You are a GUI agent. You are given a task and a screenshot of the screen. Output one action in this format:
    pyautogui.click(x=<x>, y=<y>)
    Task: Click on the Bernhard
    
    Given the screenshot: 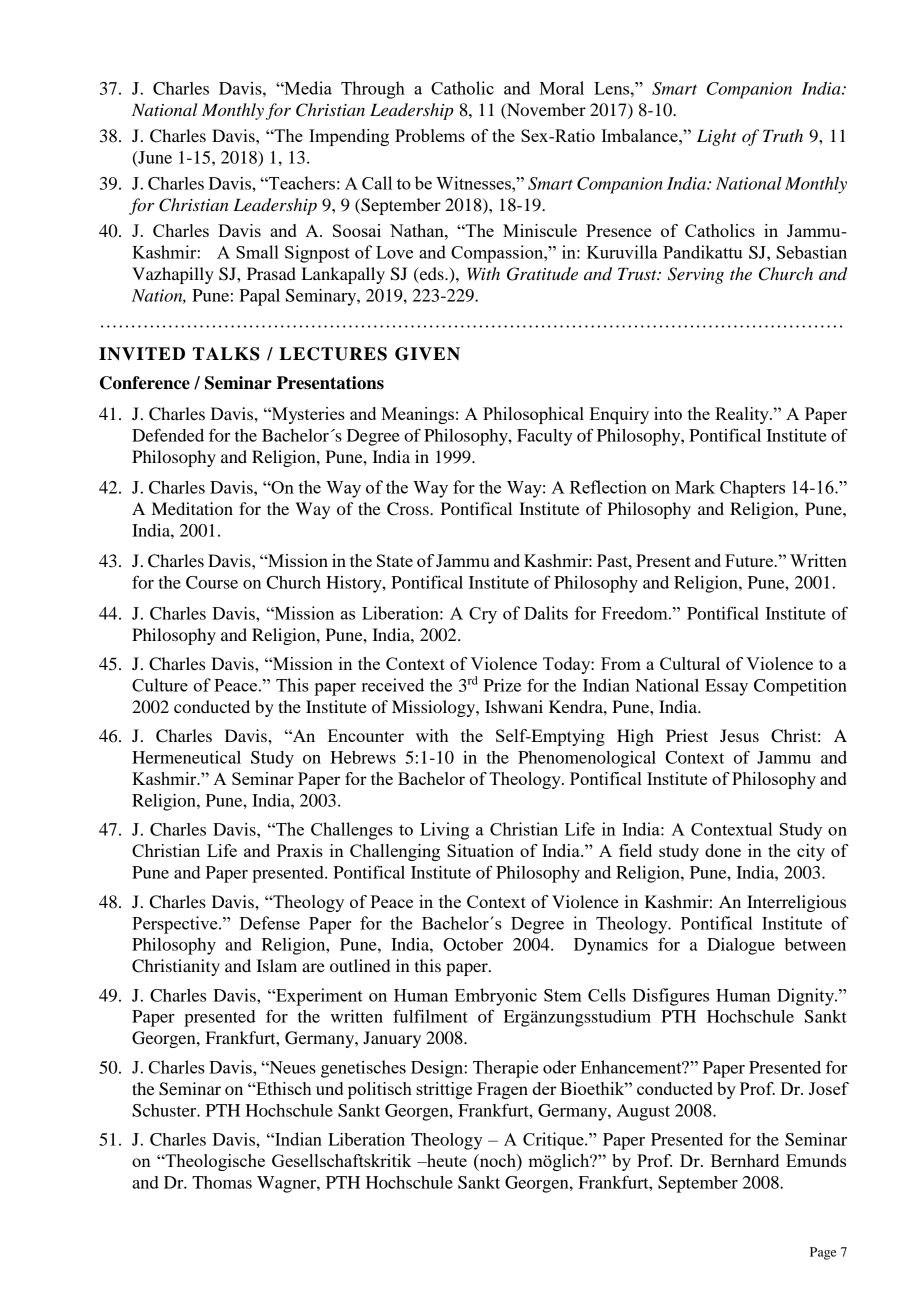 What is the action you would take?
    pyautogui.click(x=745, y=1160)
